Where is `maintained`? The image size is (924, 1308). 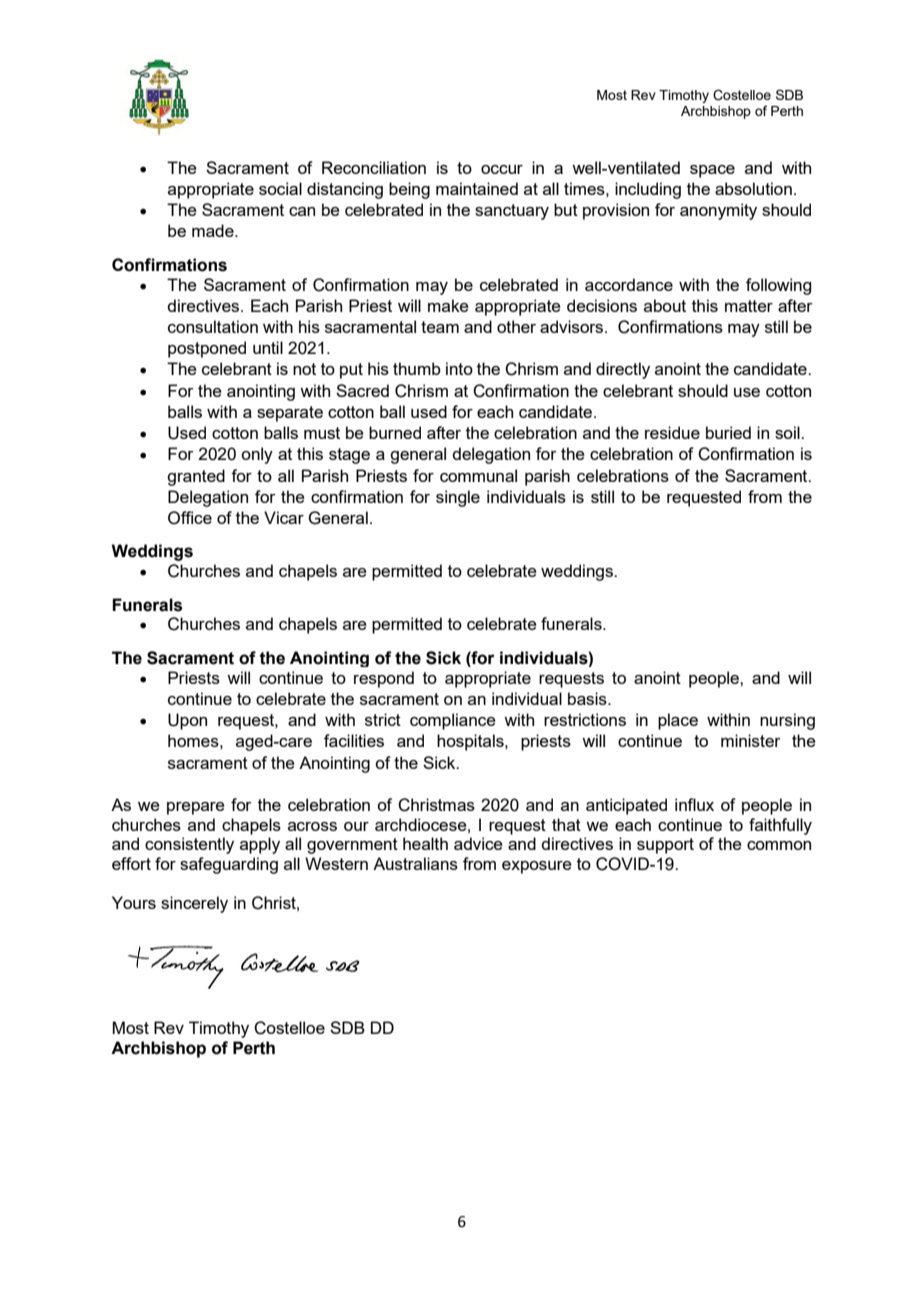 maintained is located at coordinates (477, 188).
